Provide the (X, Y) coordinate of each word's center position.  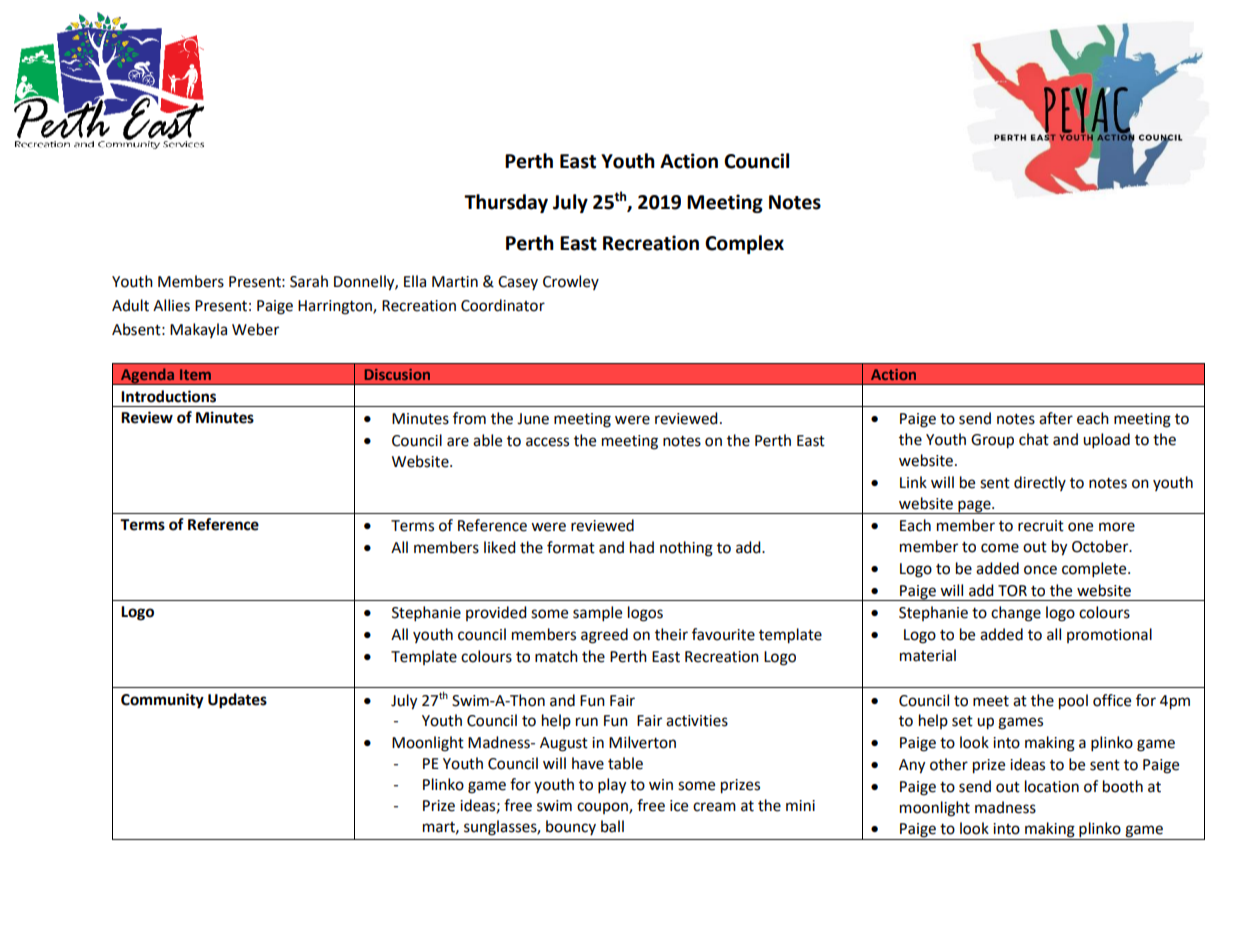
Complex (744, 244)
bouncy (571, 827)
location (1052, 786)
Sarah (309, 281)
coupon (603, 808)
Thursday (506, 203)
